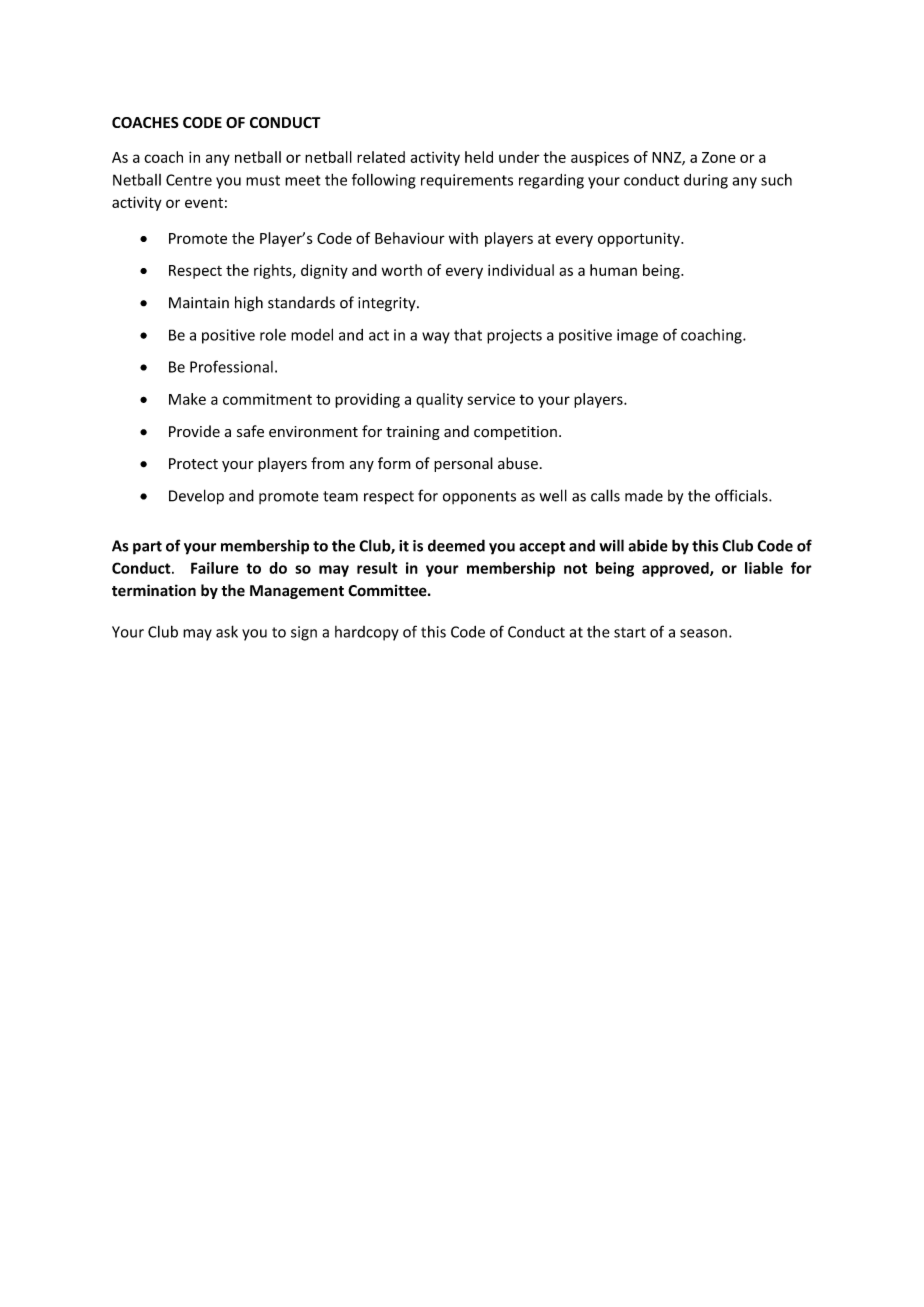 The width and height of the screenshot is (924, 1307). I want to click on Centre, so click(189, 180).
